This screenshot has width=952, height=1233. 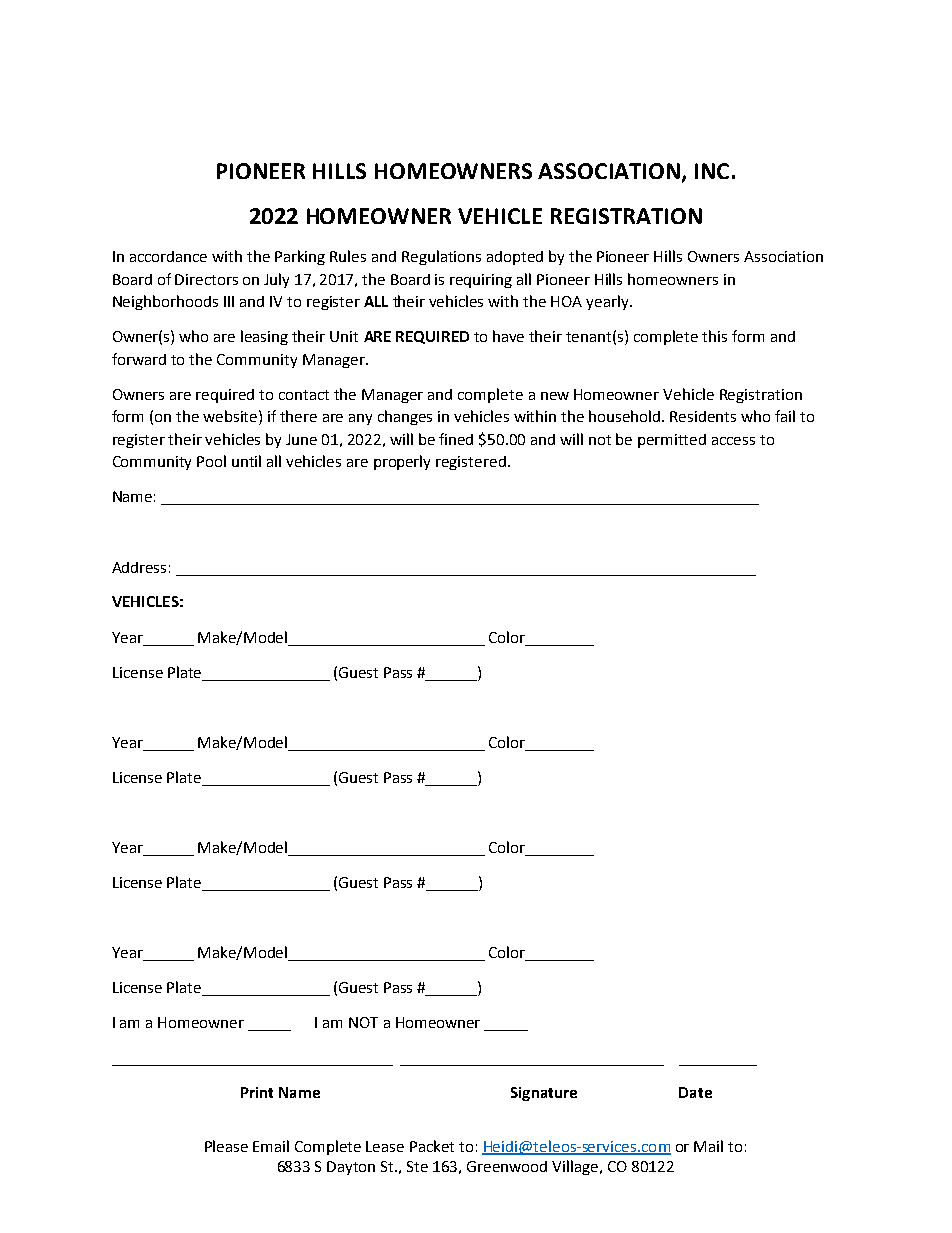 I want to click on access, so click(x=733, y=441).
